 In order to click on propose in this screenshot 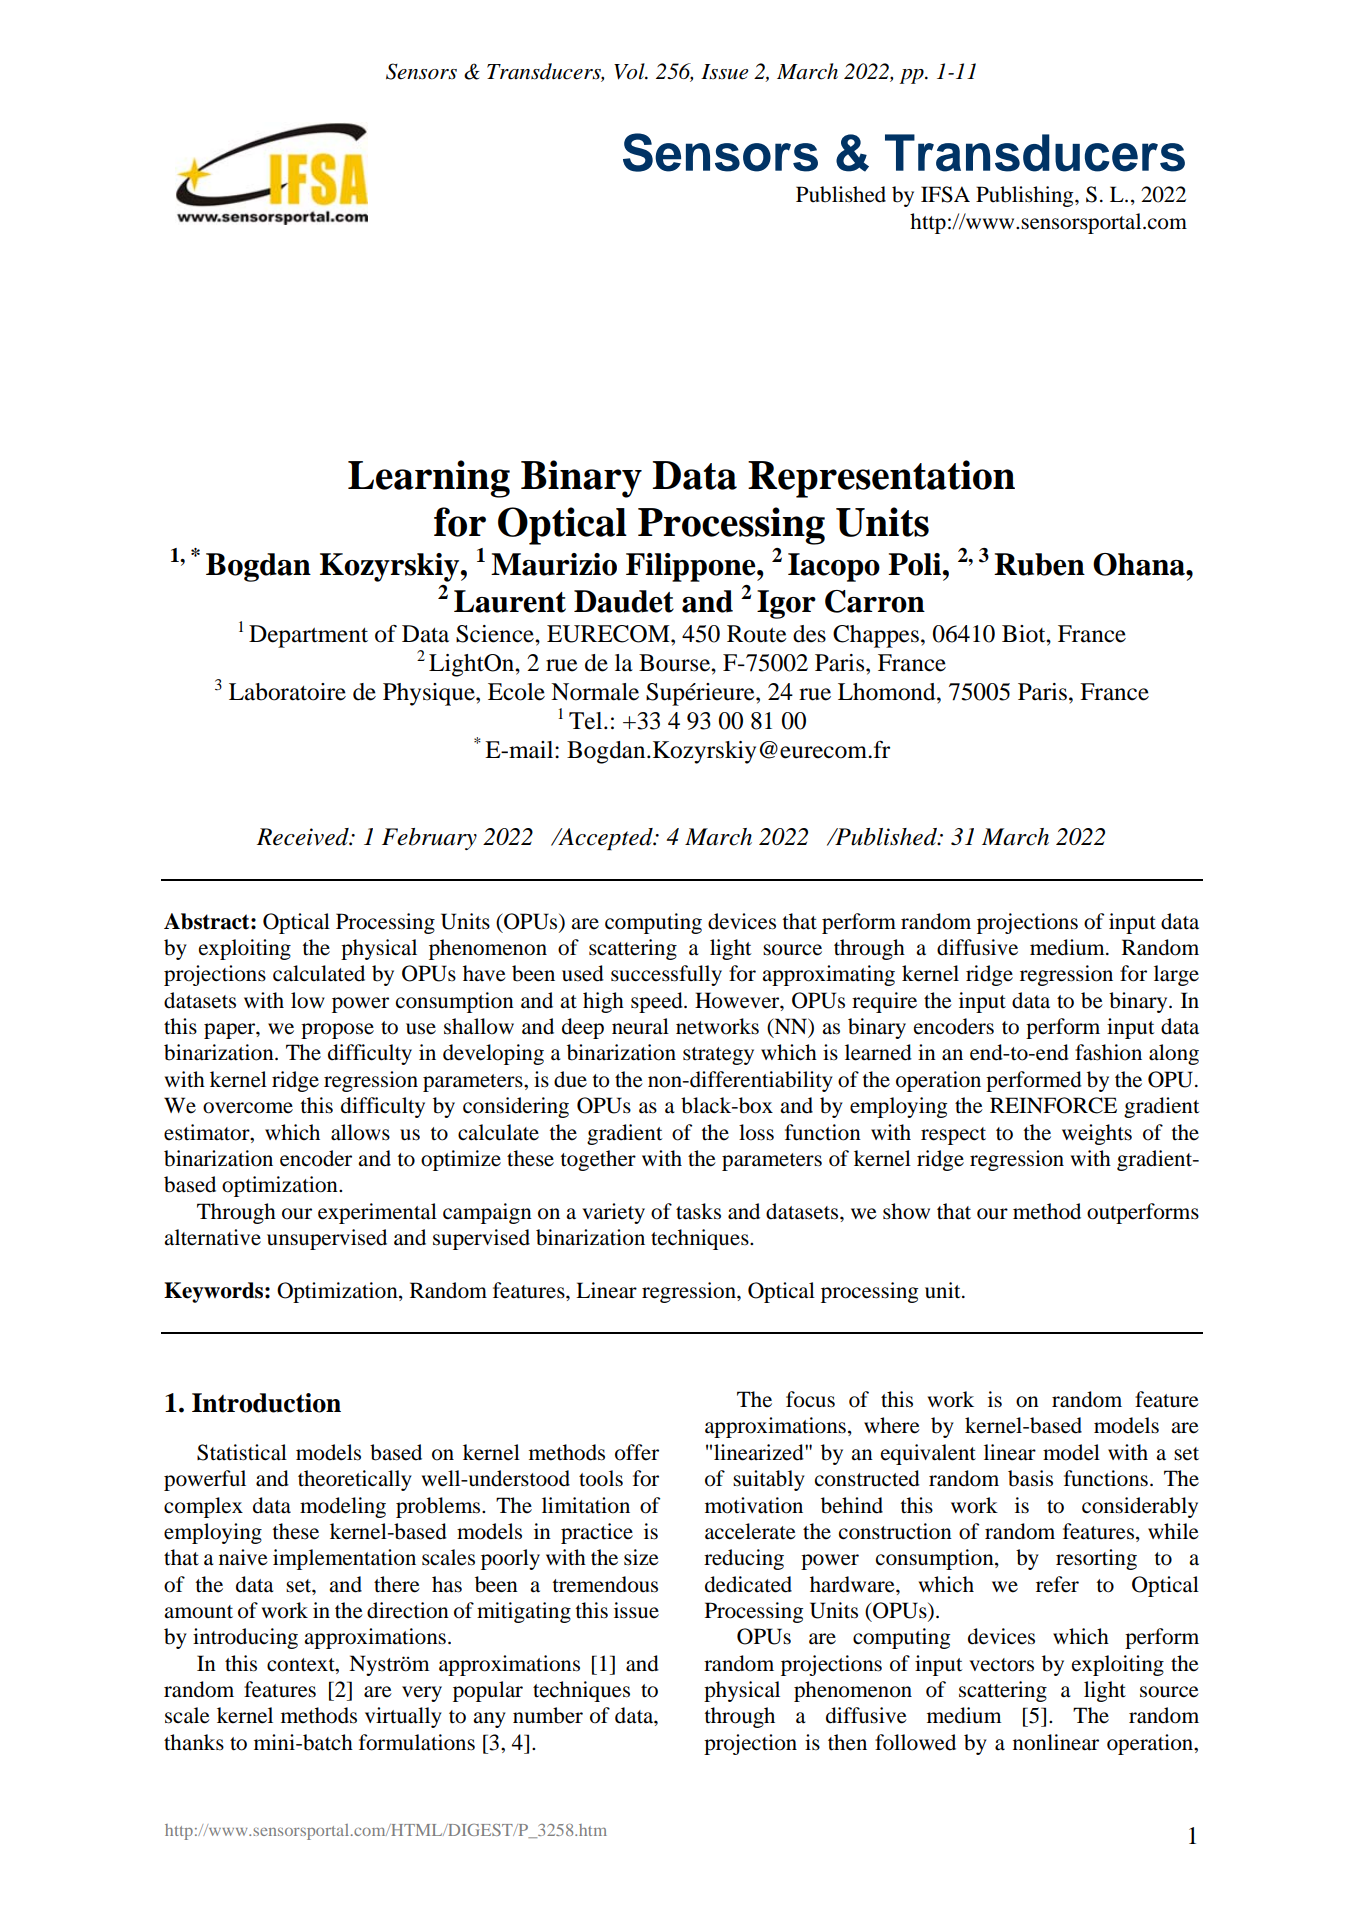, I will do `click(337, 1031)`.
